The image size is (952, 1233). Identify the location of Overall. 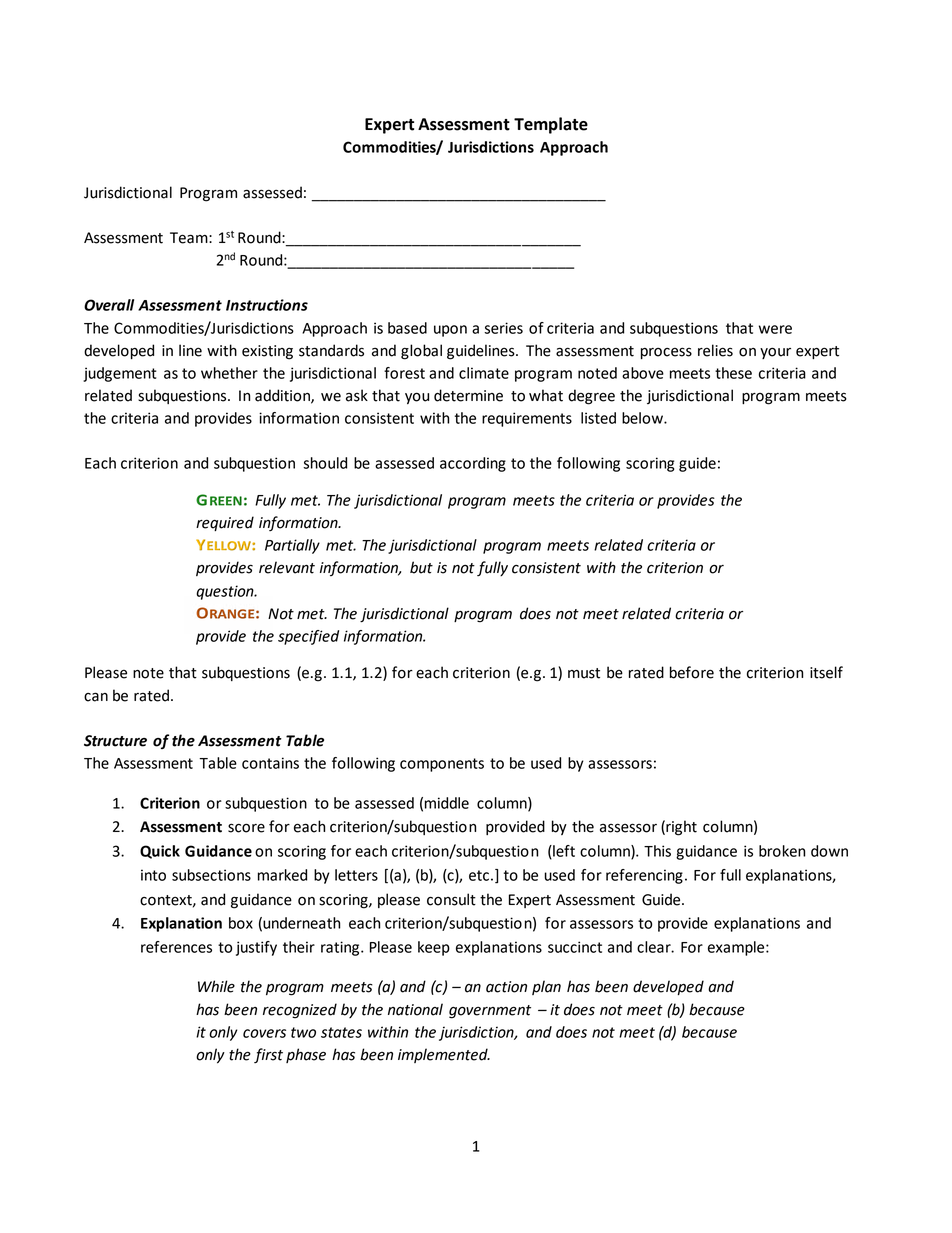
(109, 305).
